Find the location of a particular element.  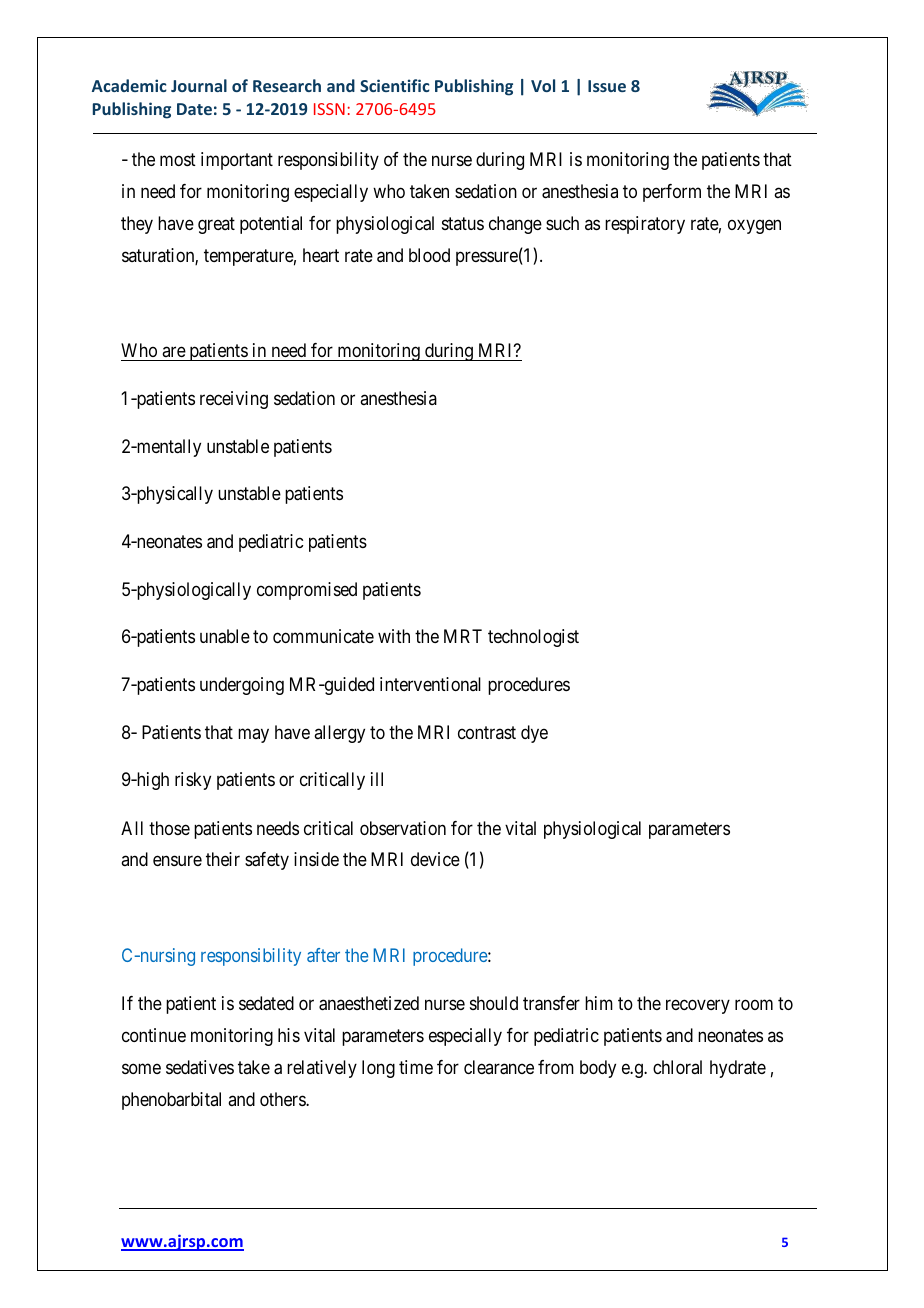

Journal is located at coordinates (199, 85).
